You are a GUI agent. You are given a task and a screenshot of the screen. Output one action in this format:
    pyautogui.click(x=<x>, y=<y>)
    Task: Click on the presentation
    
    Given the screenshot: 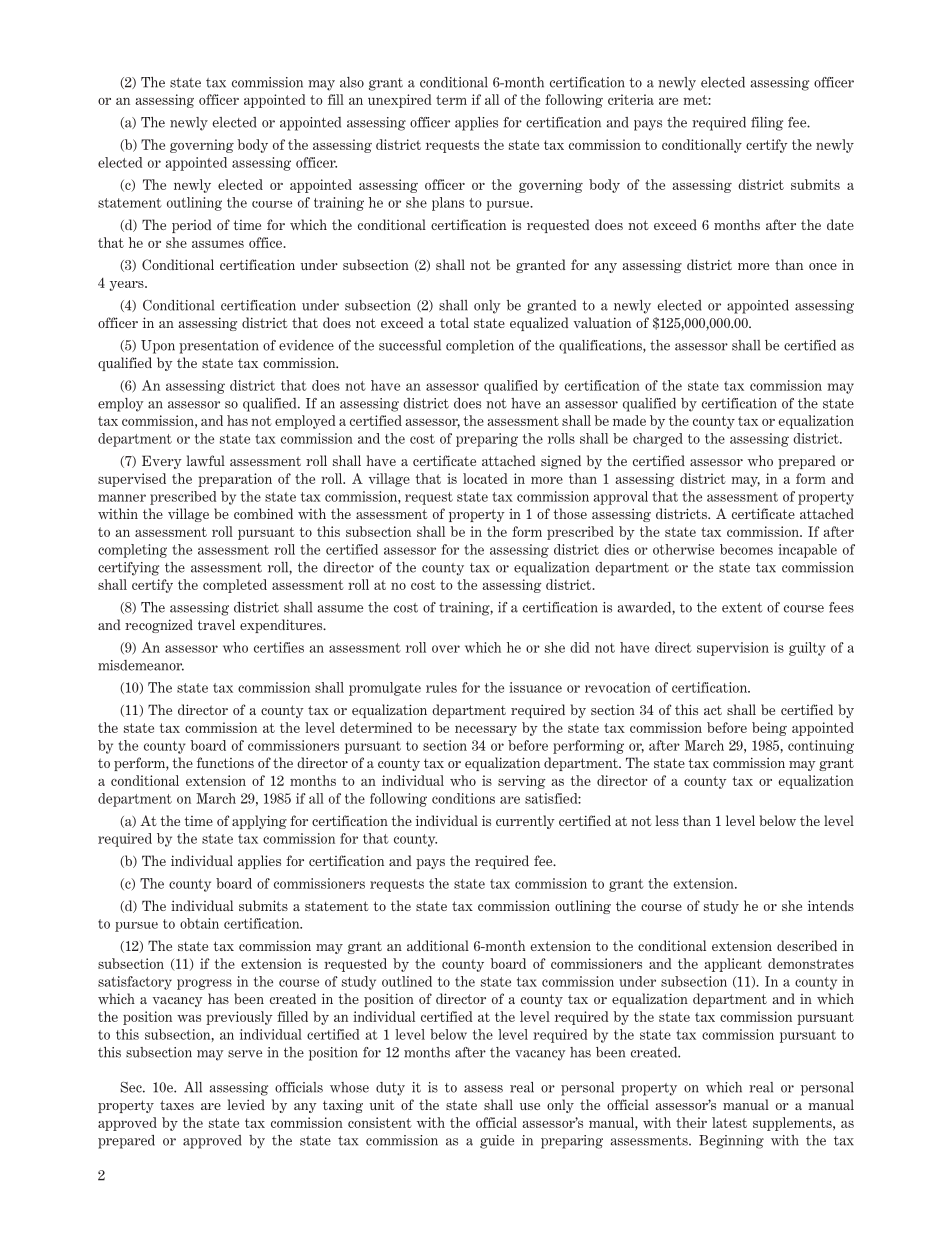 What is the action you would take?
    pyautogui.click(x=219, y=347)
